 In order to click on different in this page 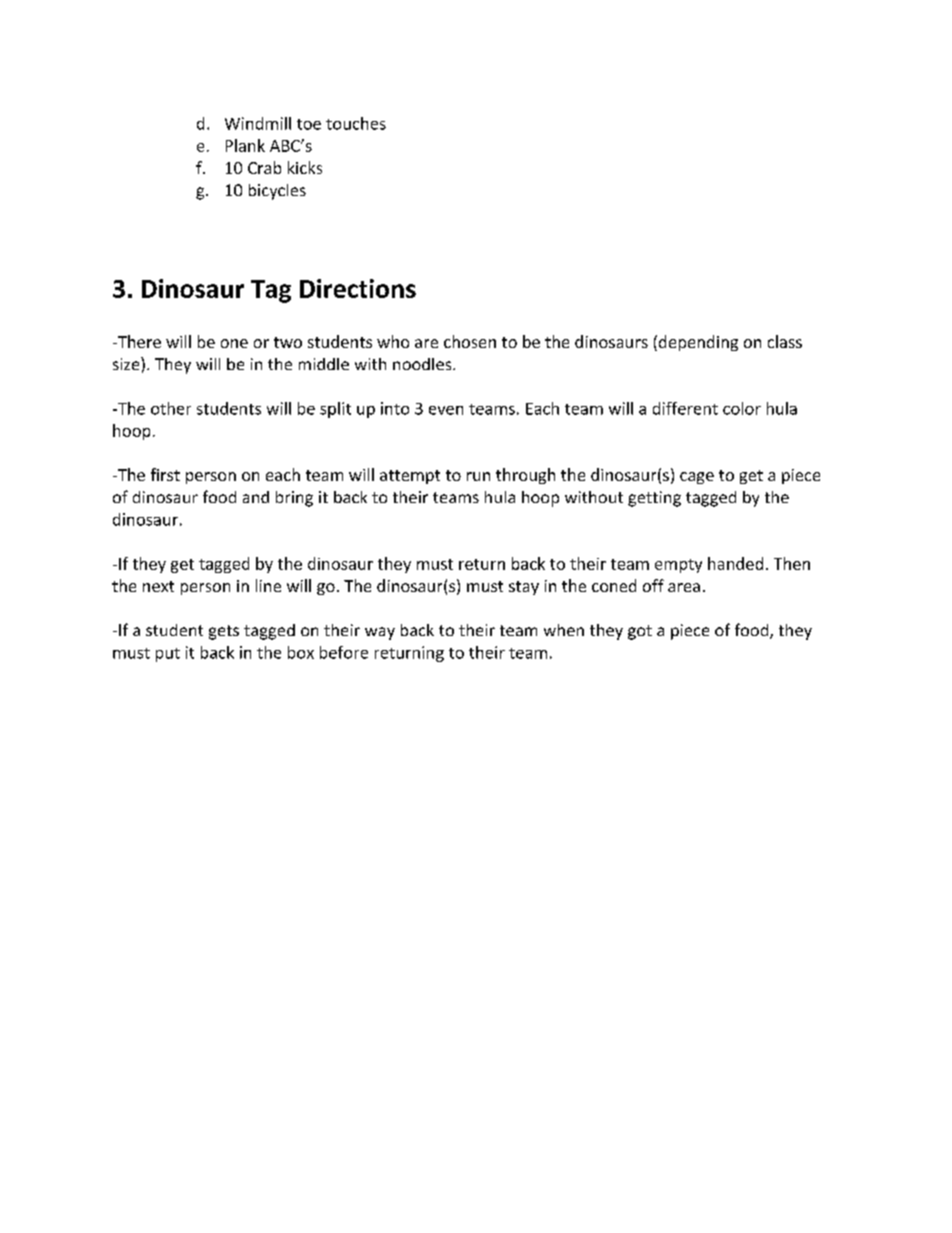, I will do `click(685, 408)`.
